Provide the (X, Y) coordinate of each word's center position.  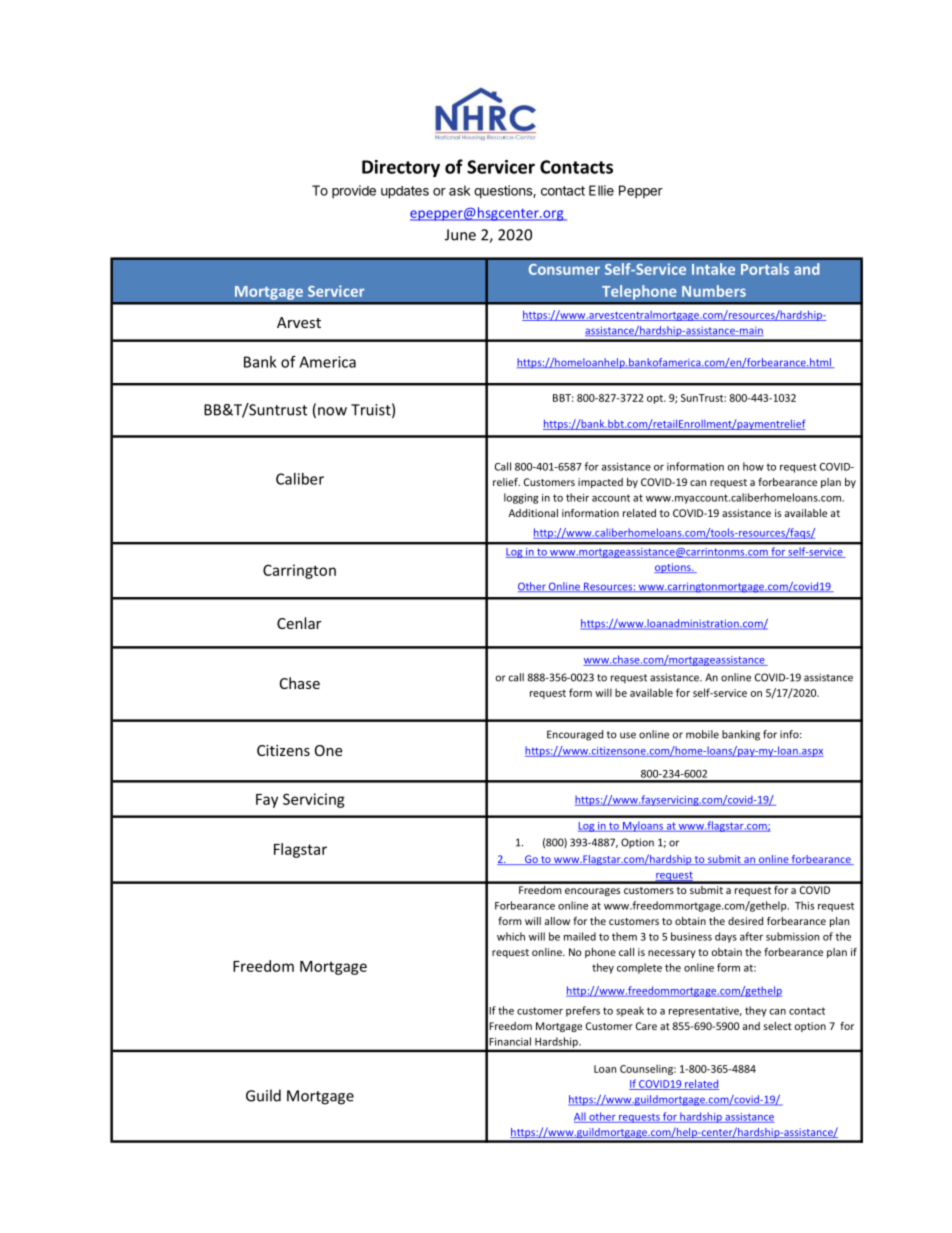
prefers (583, 1011)
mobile (702, 734)
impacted (600, 483)
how (753, 466)
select (778, 1026)
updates (405, 192)
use (628, 735)
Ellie (601, 190)
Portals (765, 269)
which (511, 936)
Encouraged (575, 735)
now (332, 411)
